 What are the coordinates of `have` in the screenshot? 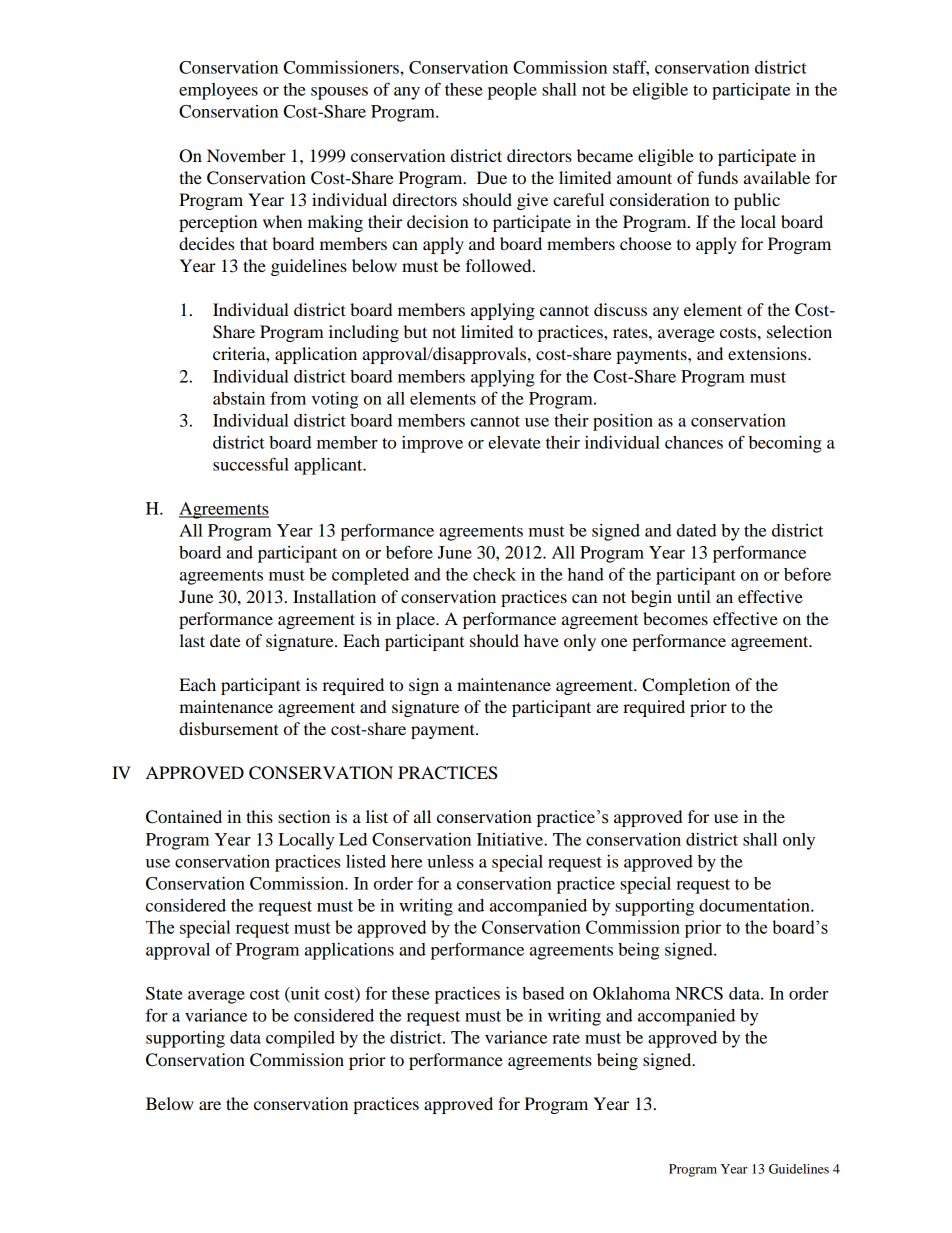 It's located at (541, 640).
